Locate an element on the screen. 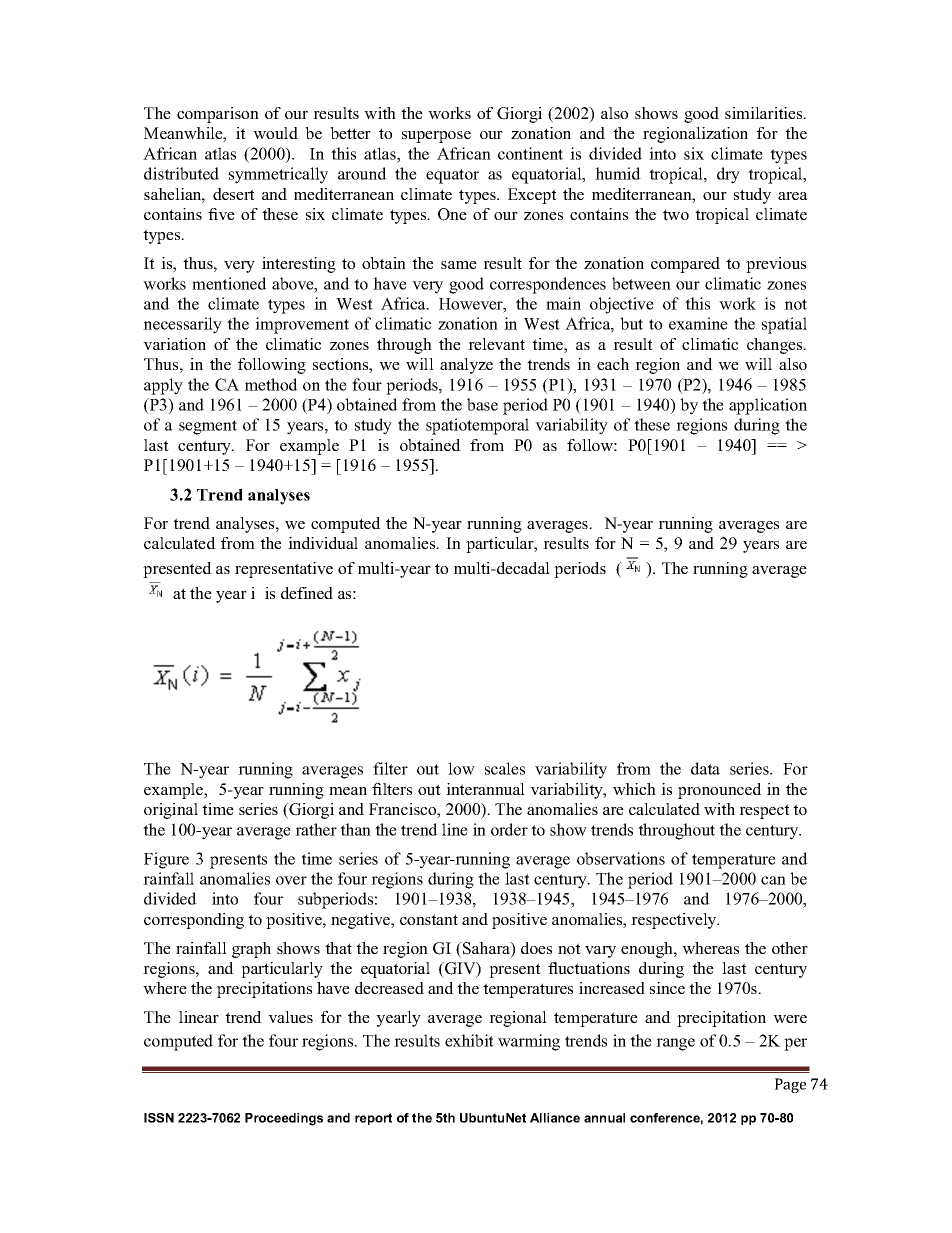 This screenshot has height=1233, width=952. relevant is located at coordinates (496, 344).
